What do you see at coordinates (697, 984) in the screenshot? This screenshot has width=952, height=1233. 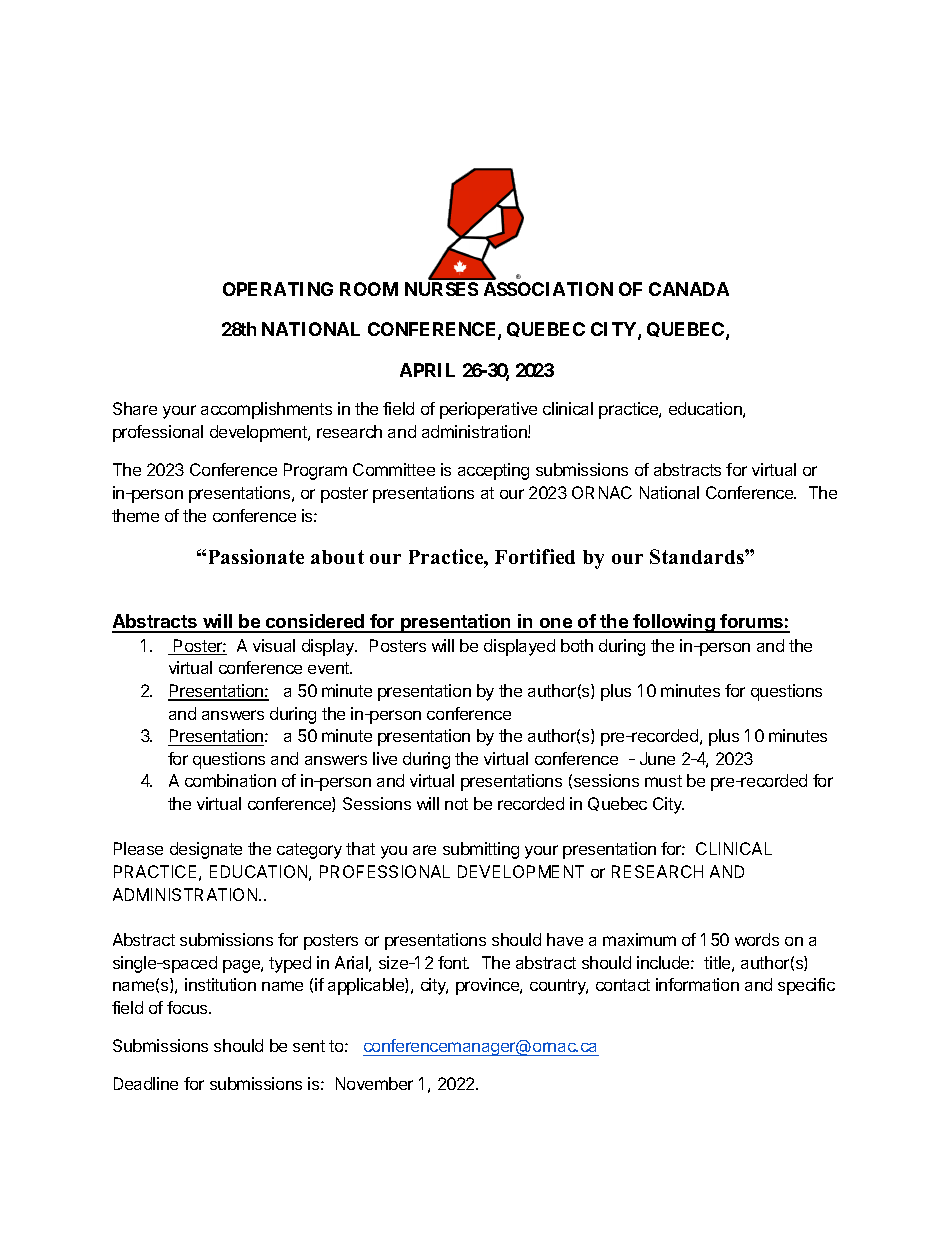 I see `information` at bounding box center [697, 984].
